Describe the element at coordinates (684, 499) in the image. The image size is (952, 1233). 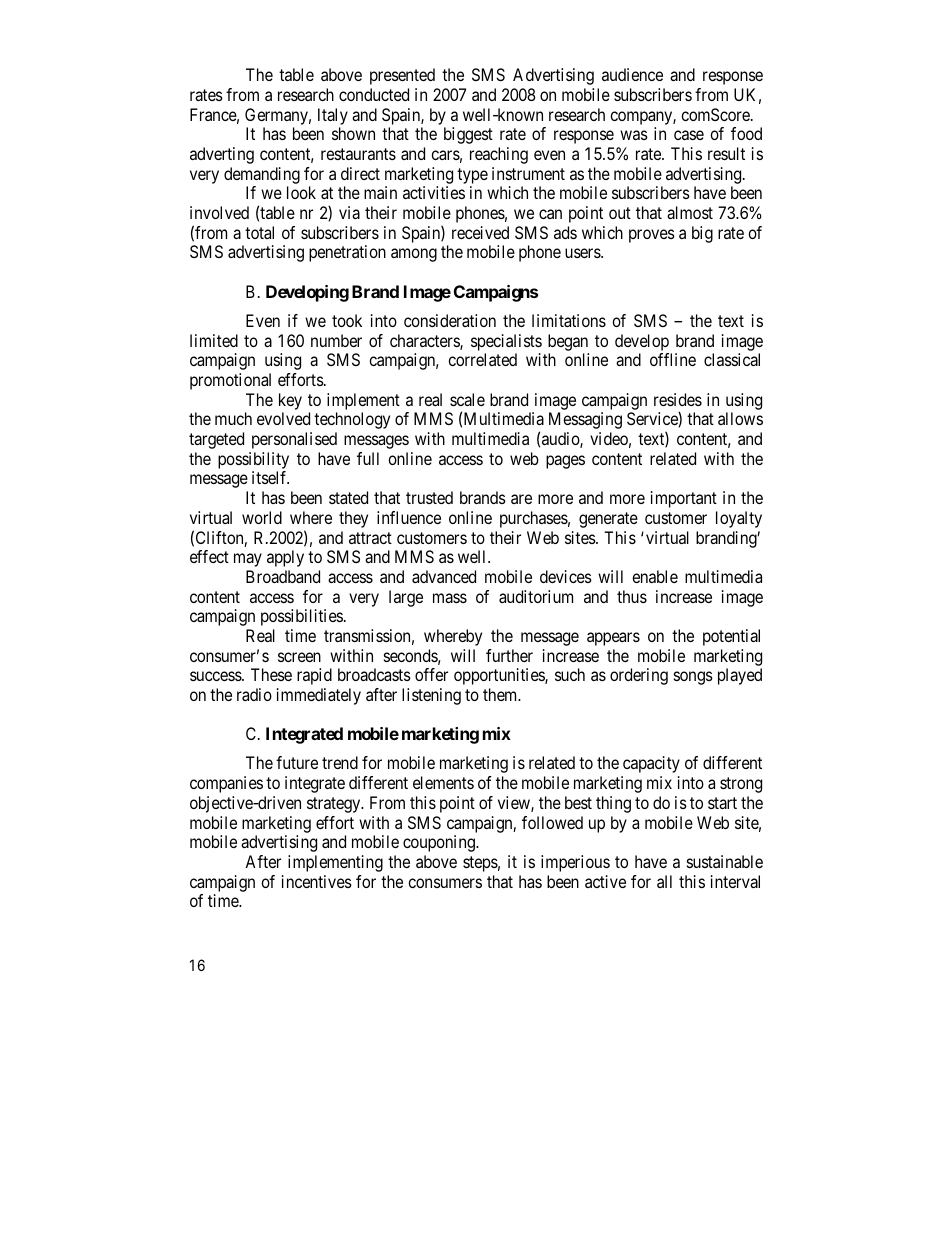
I see `important` at that location.
